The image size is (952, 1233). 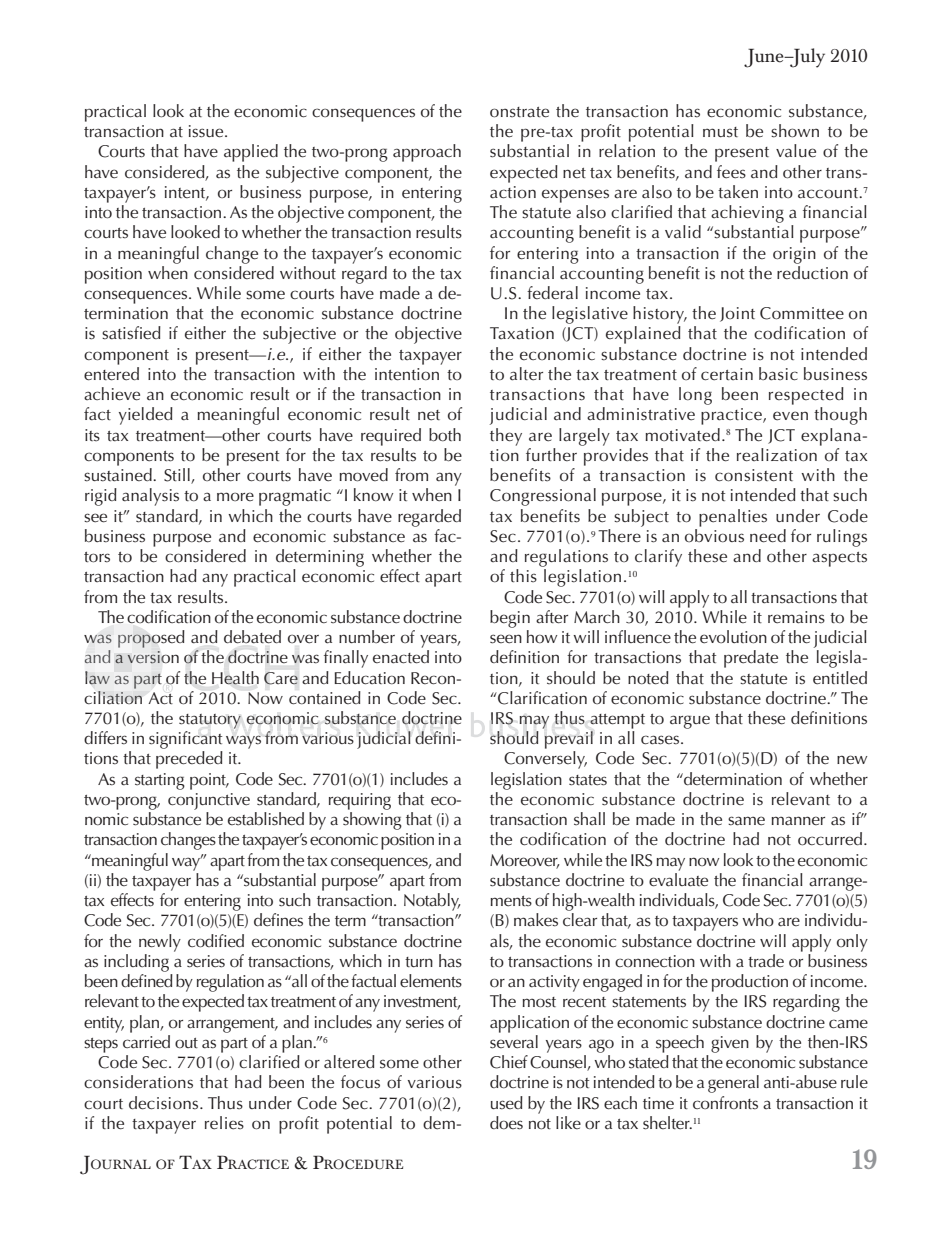 What do you see at coordinates (796, 151) in the document?
I see `value` at bounding box center [796, 151].
